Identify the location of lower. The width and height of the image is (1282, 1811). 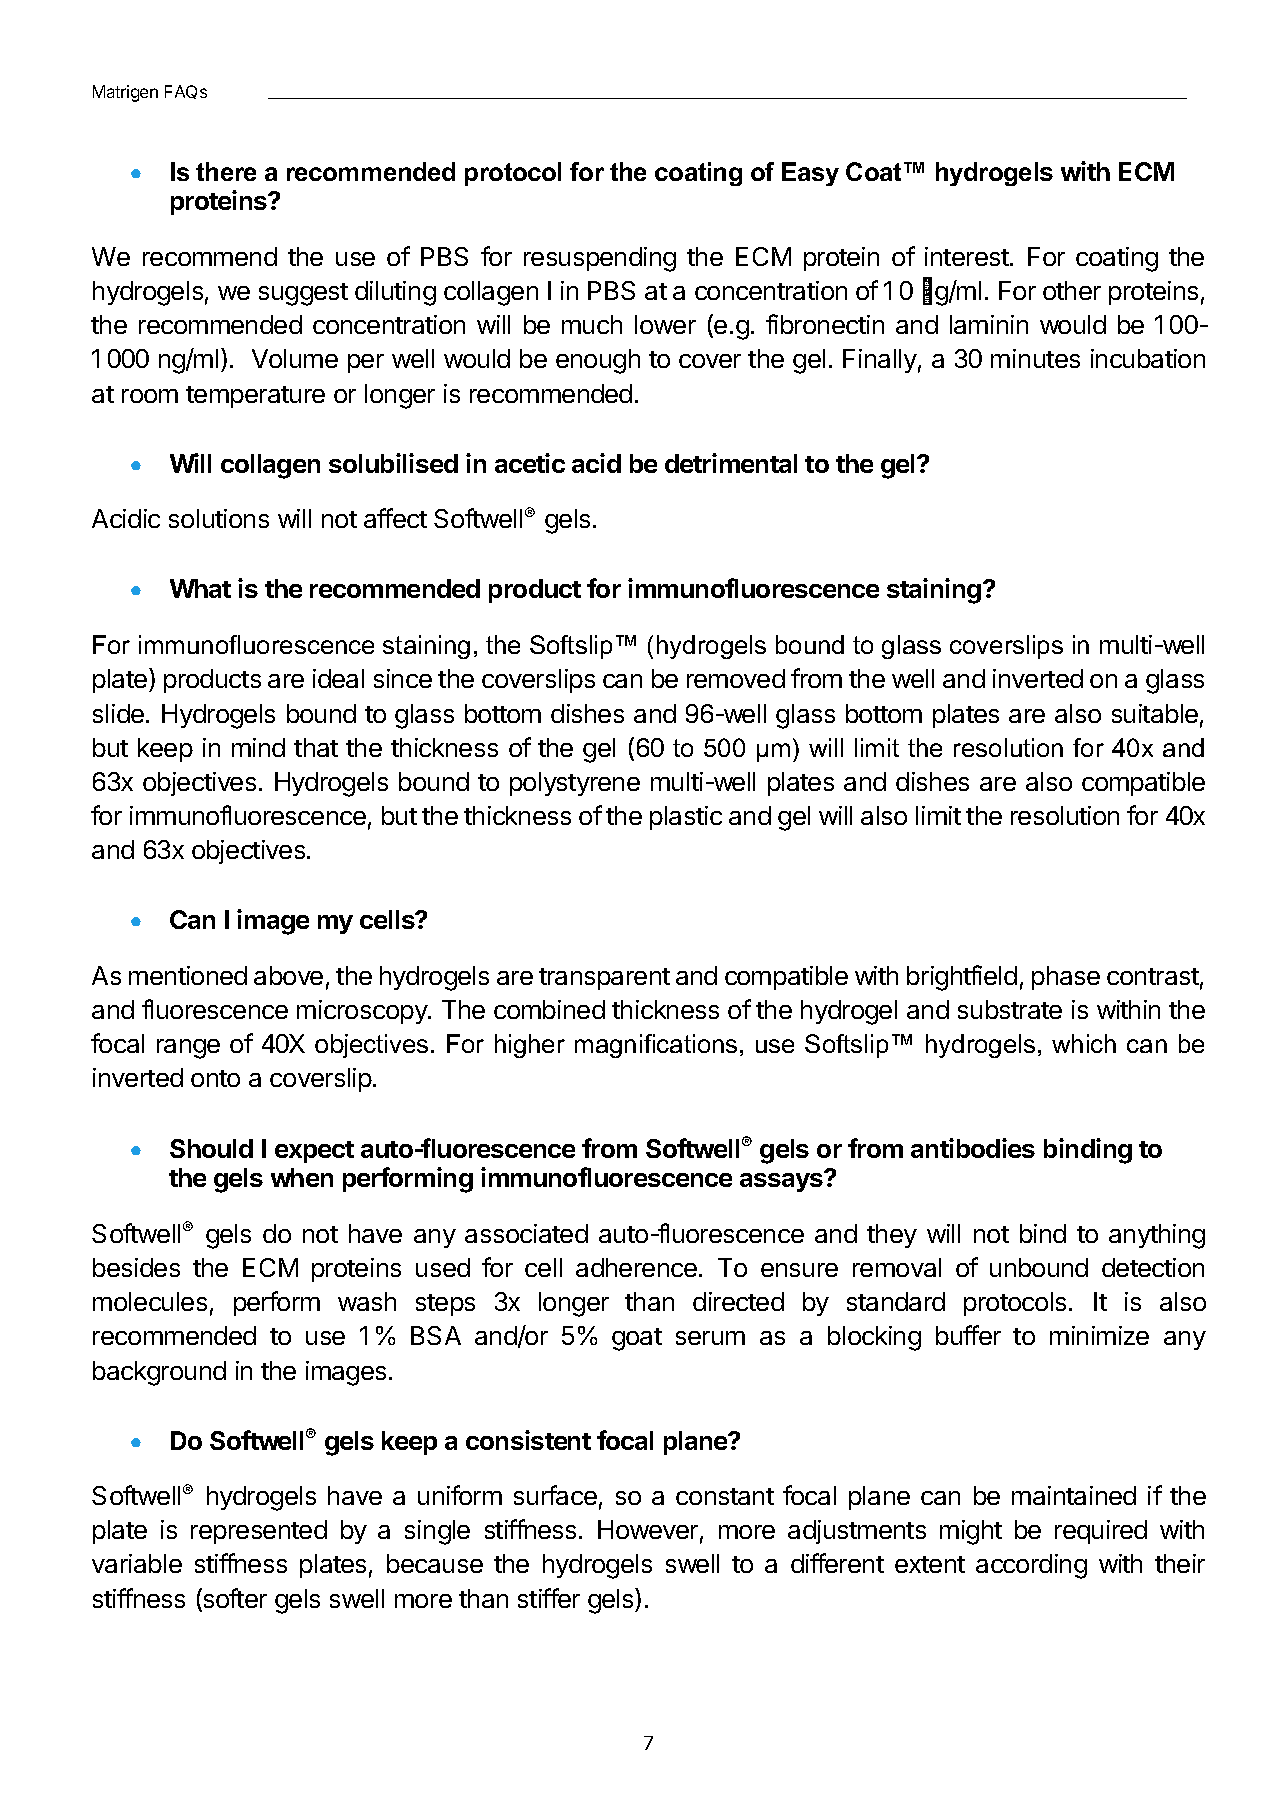
(665, 324).
